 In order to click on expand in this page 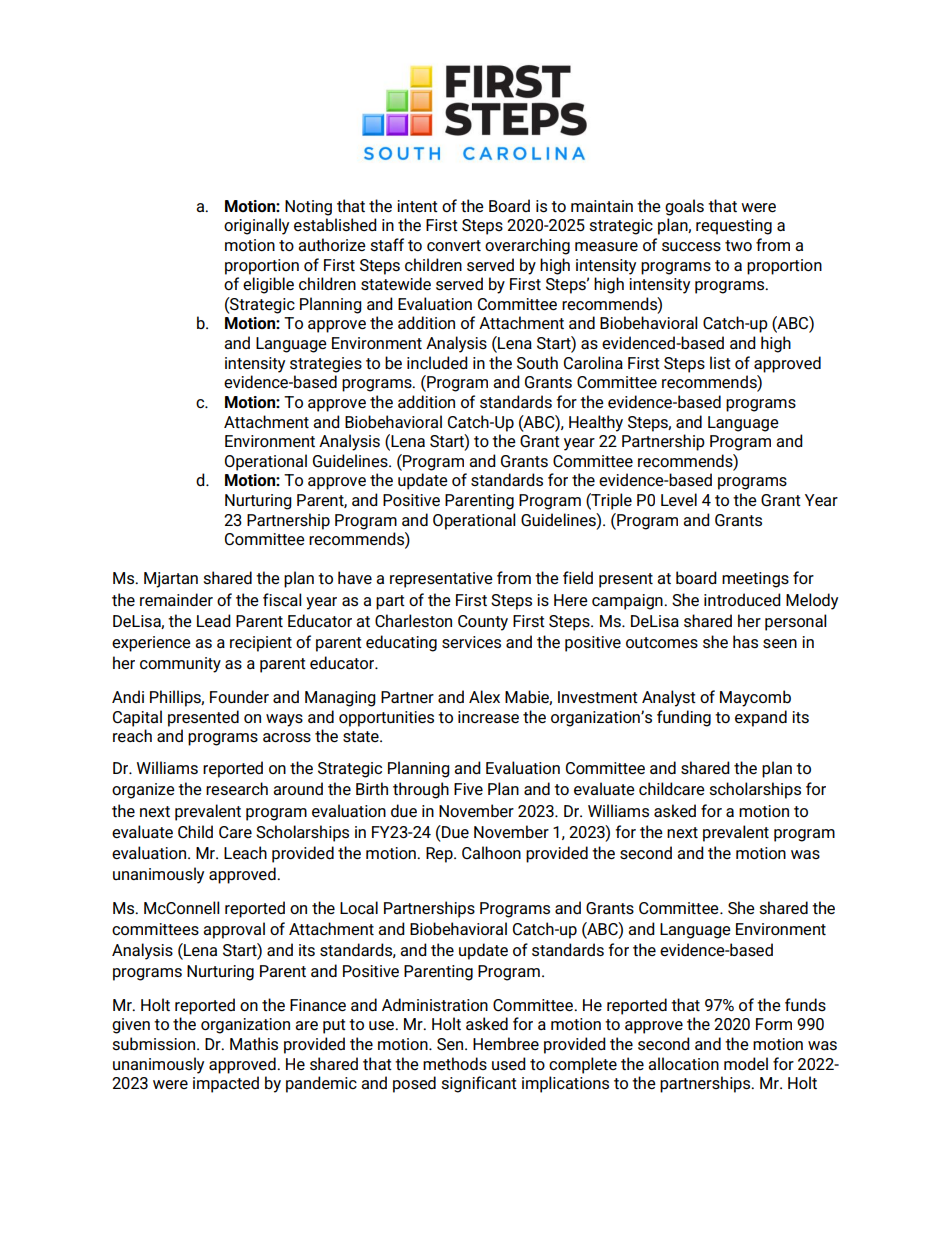, I will do `click(761, 718)`.
